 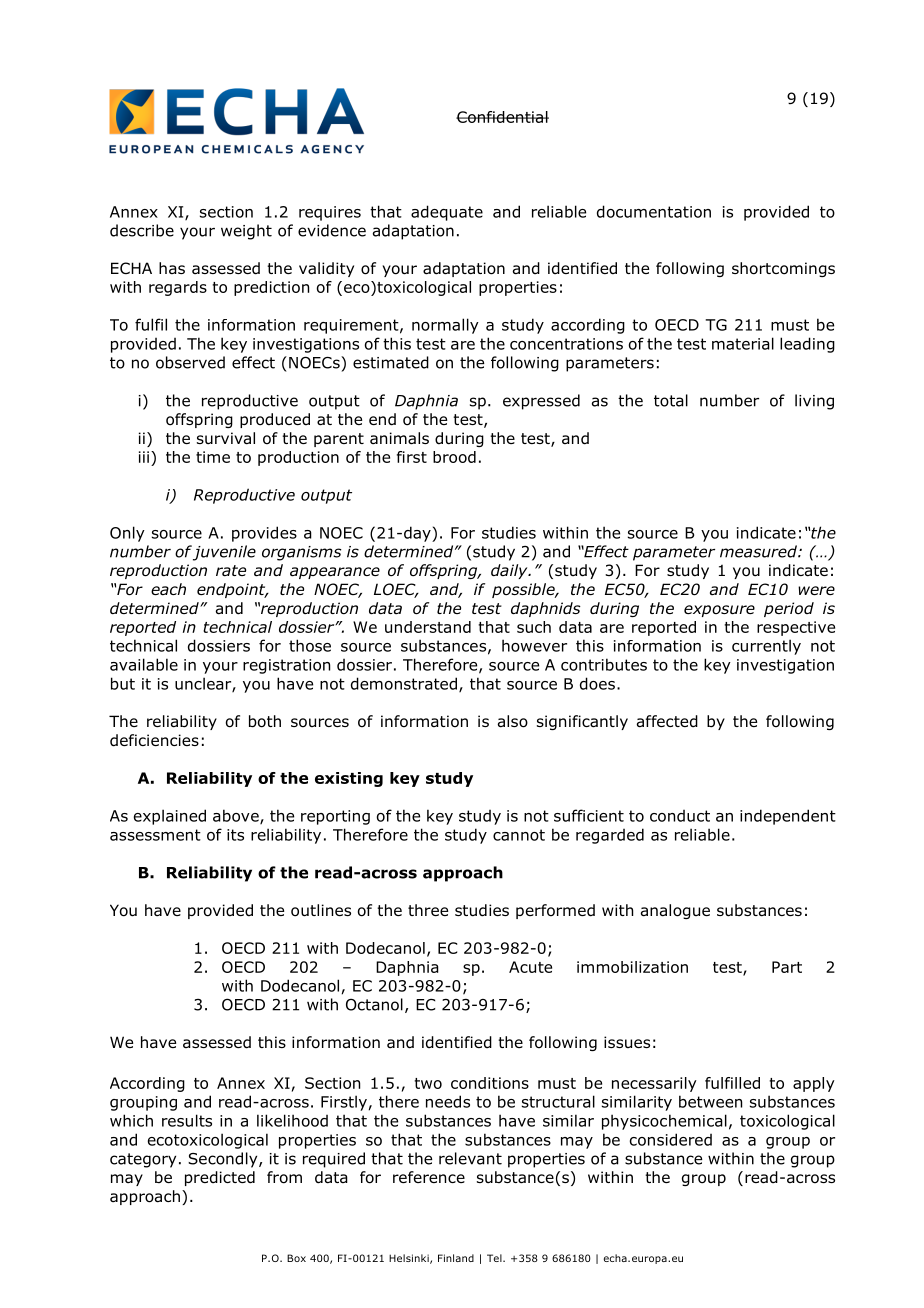 I want to click on predicted, so click(x=220, y=1178).
